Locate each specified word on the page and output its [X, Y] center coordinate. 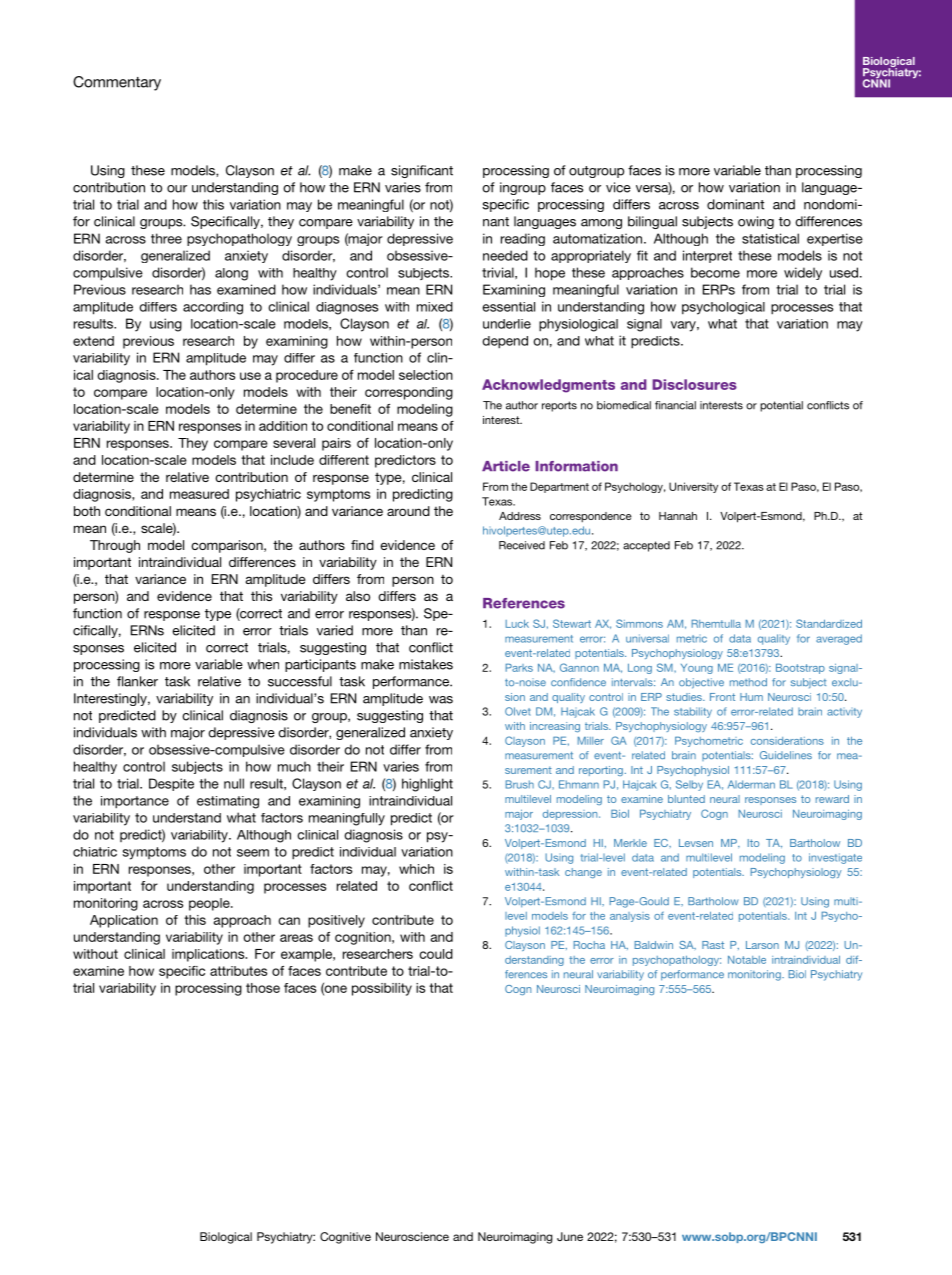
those [263, 988]
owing [756, 222]
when [263, 664]
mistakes [426, 664]
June [570, 1236]
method [748, 682]
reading [523, 239]
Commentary [117, 83]
